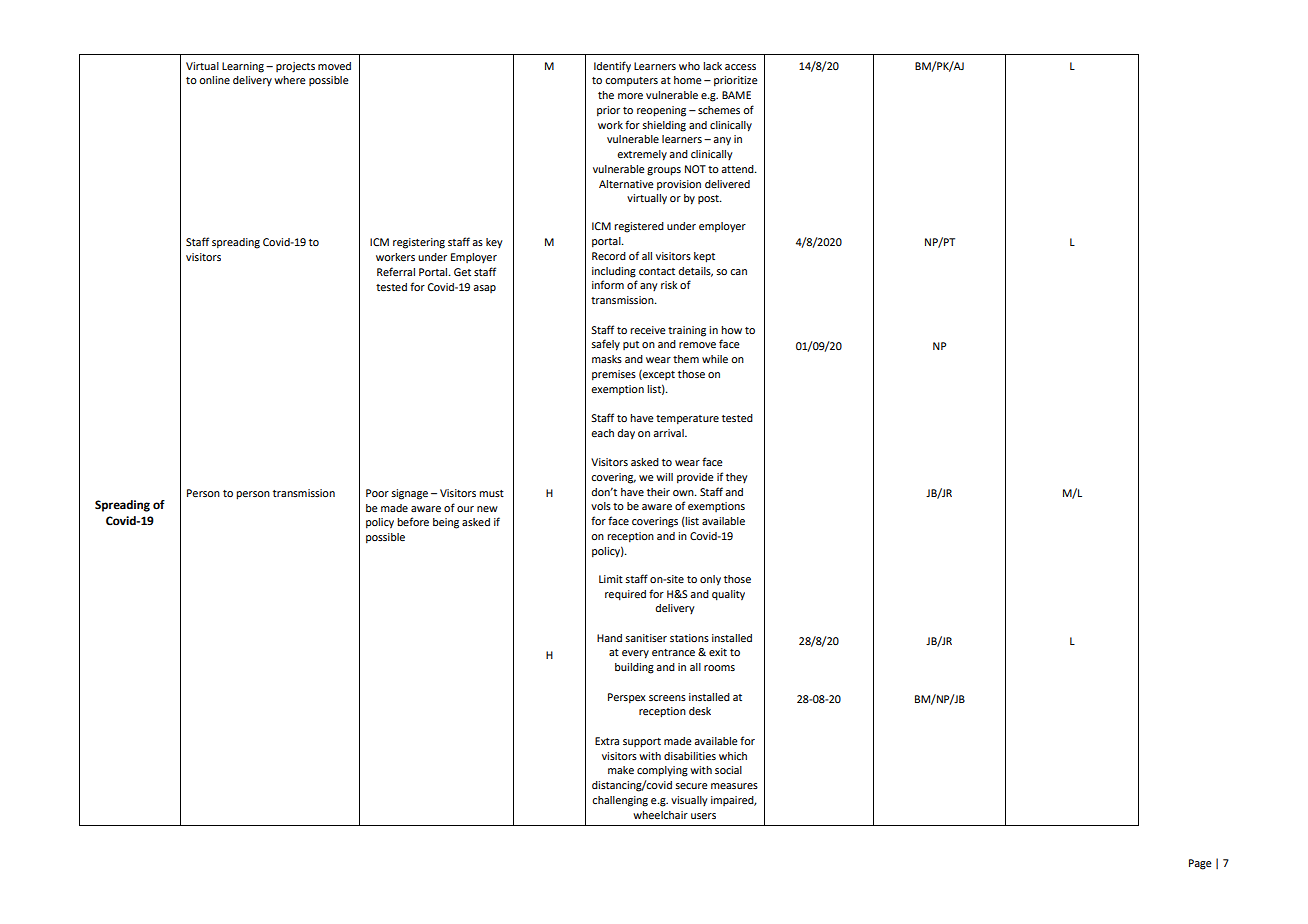  Describe the element at coordinates (695, 478) in the page. I see `provide` at that location.
